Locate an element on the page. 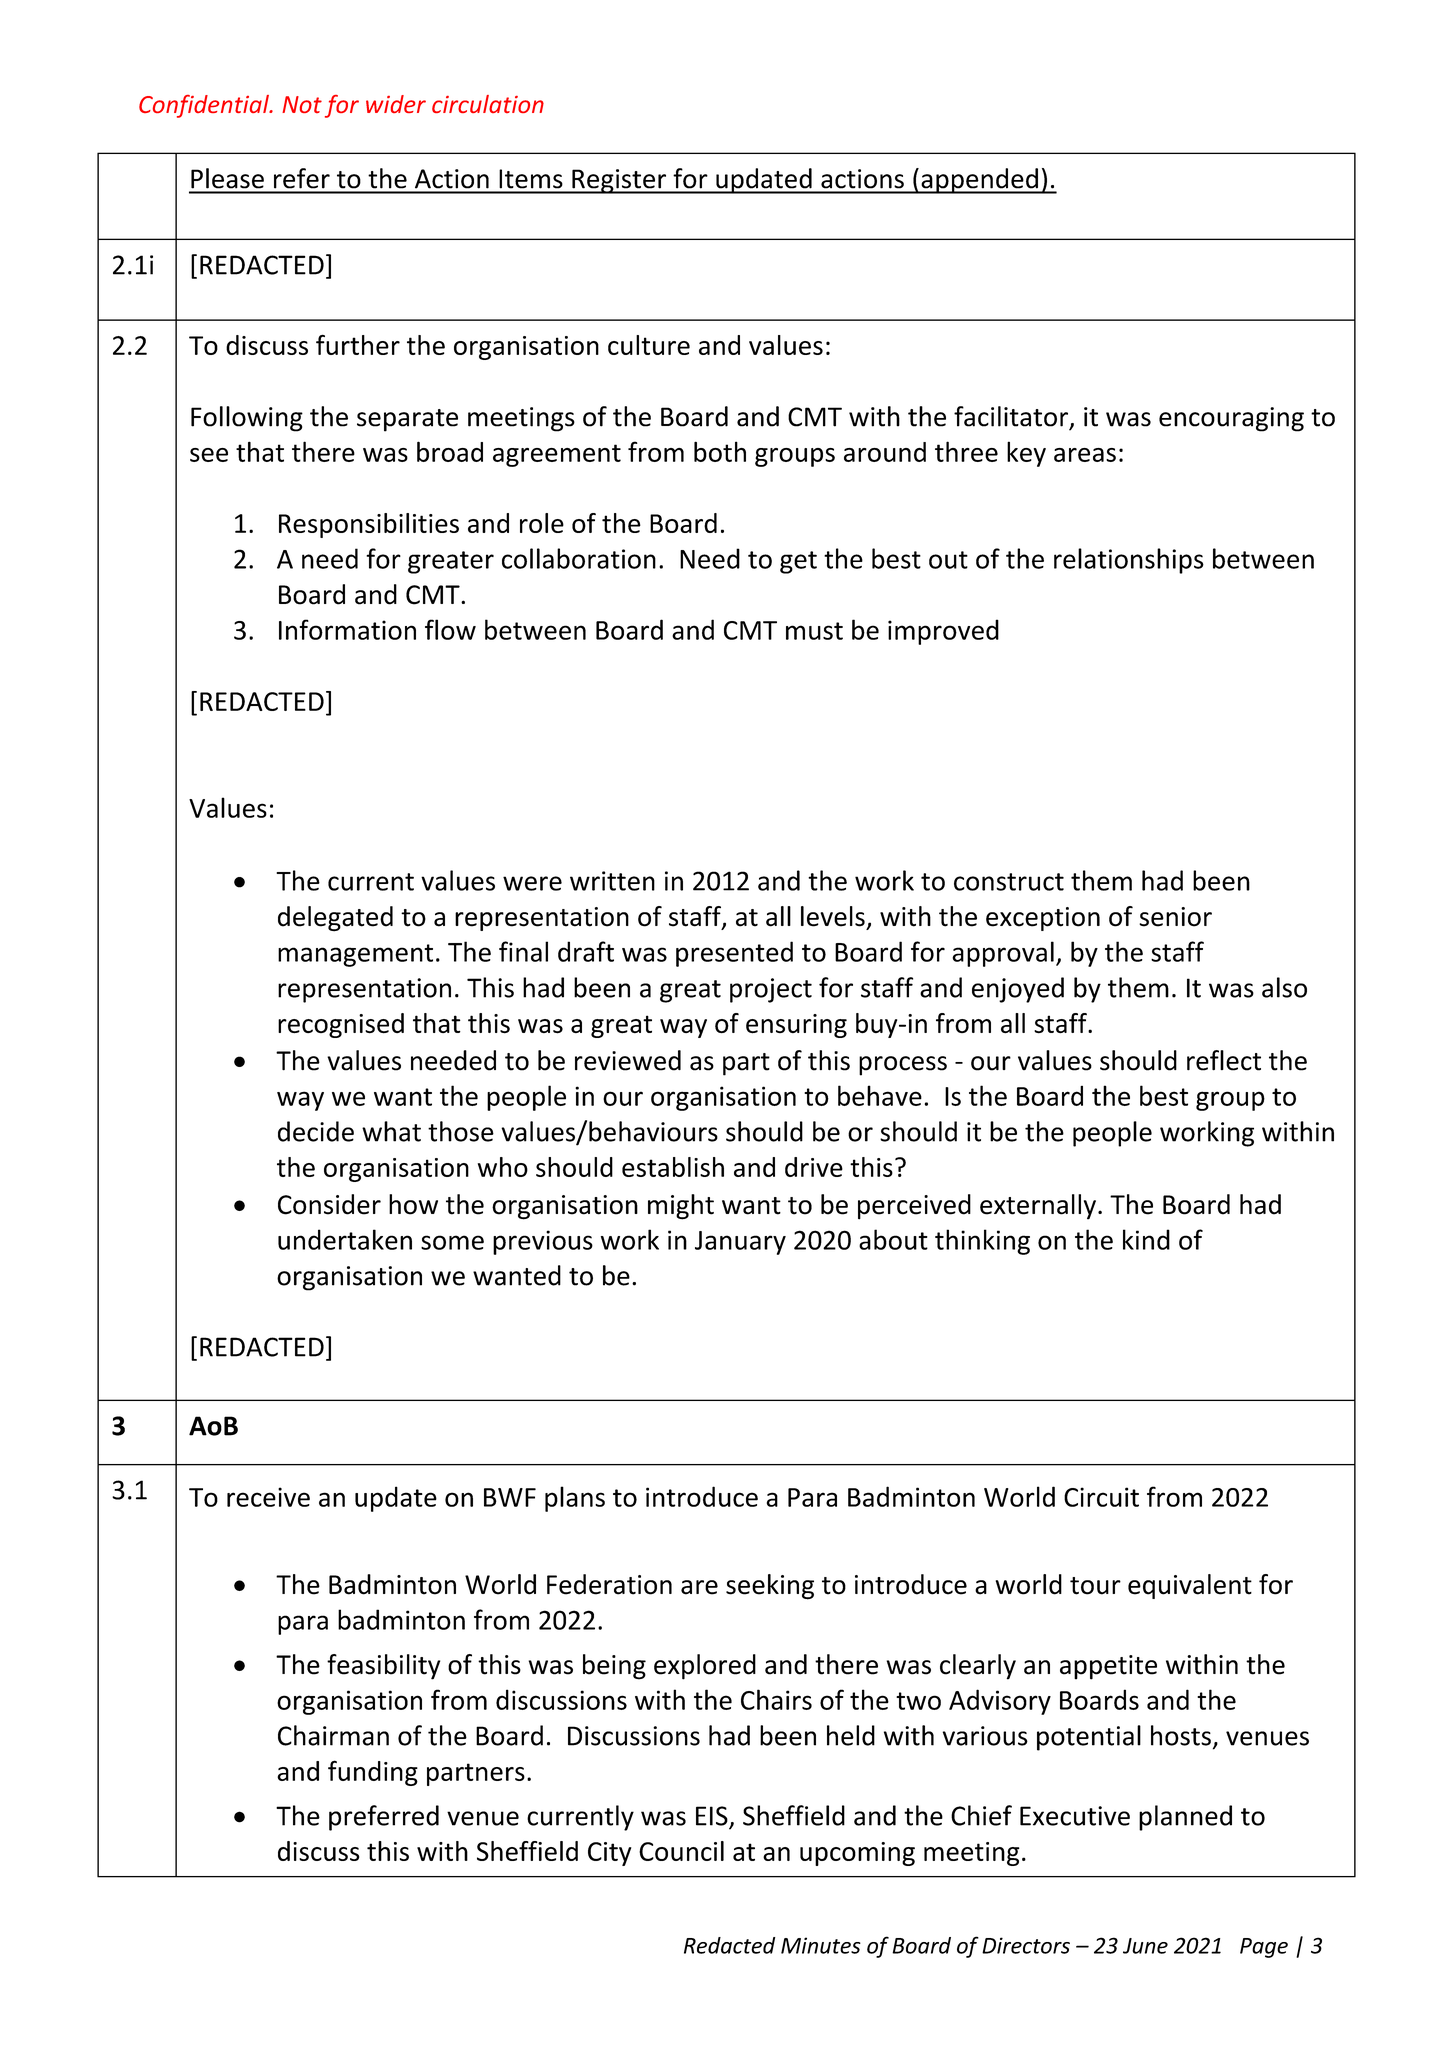  Not is located at coordinates (302, 104).
